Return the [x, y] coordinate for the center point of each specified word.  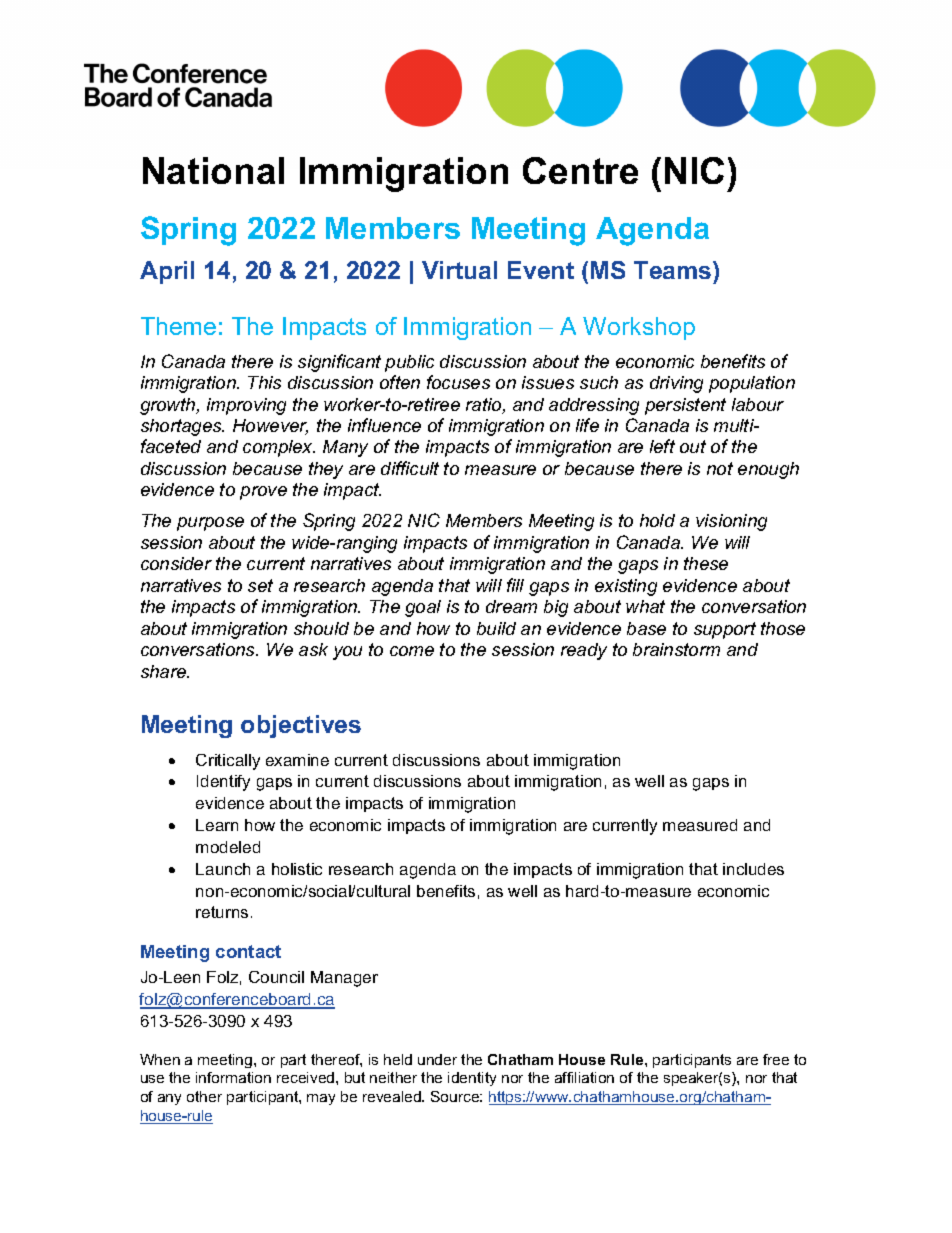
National [213, 170]
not [720, 468]
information [233, 1077]
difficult [410, 468]
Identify [223, 783]
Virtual [459, 270]
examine [297, 760]
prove [263, 493]
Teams [674, 270]
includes [753, 869]
